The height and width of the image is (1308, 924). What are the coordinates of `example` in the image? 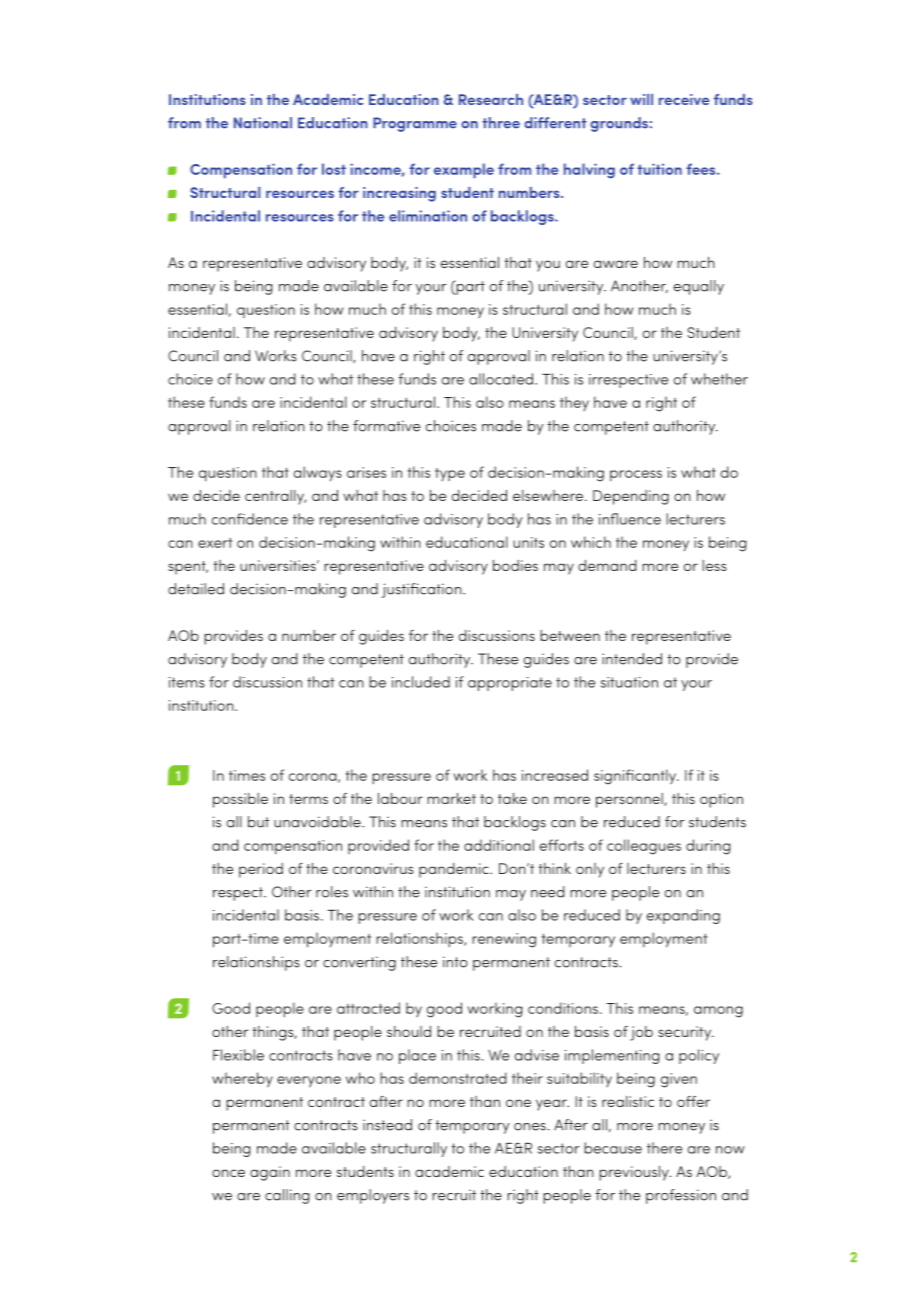 It's located at (464, 170).
